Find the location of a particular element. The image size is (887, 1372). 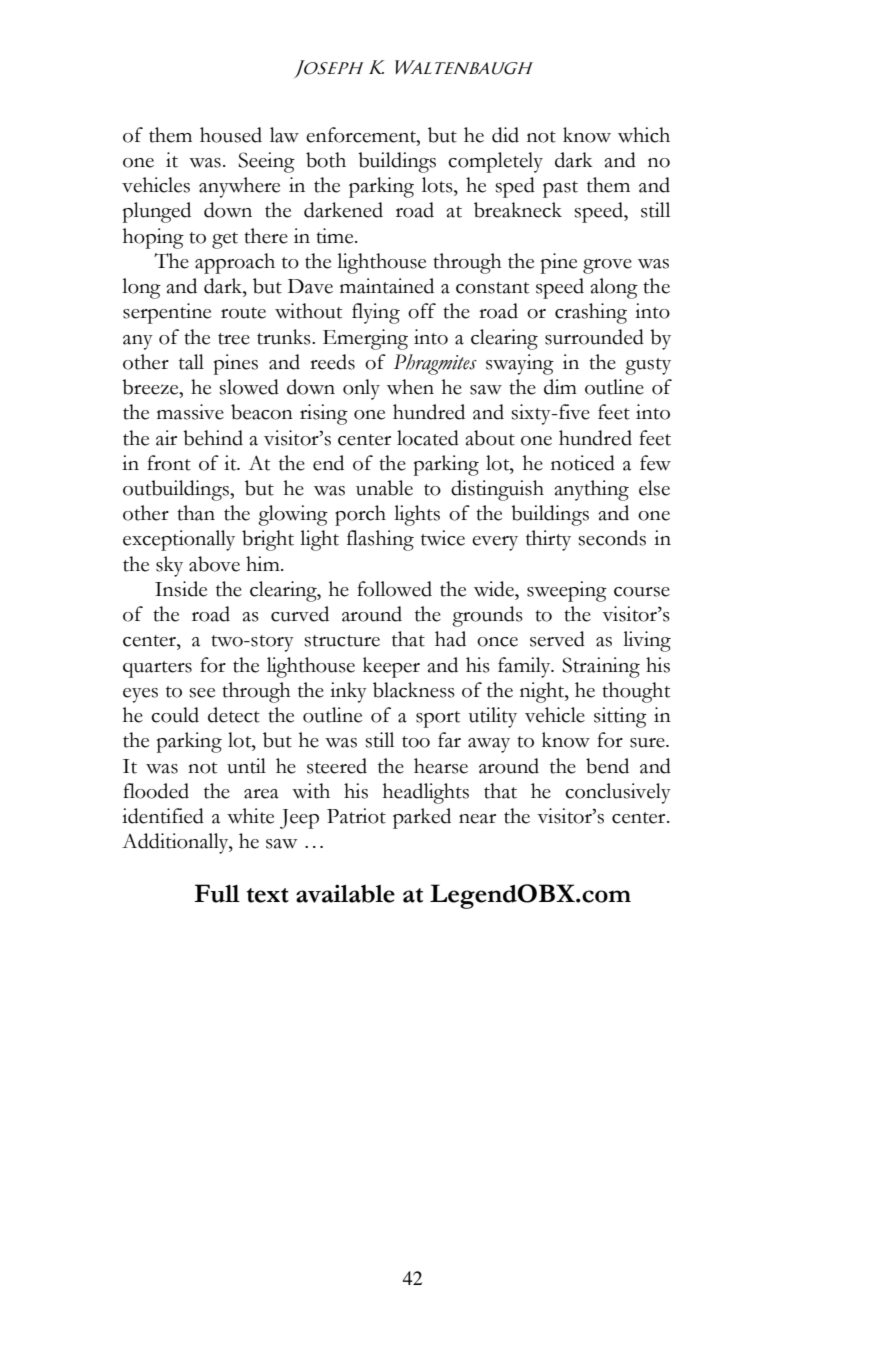

followed is located at coordinates (394, 589).
